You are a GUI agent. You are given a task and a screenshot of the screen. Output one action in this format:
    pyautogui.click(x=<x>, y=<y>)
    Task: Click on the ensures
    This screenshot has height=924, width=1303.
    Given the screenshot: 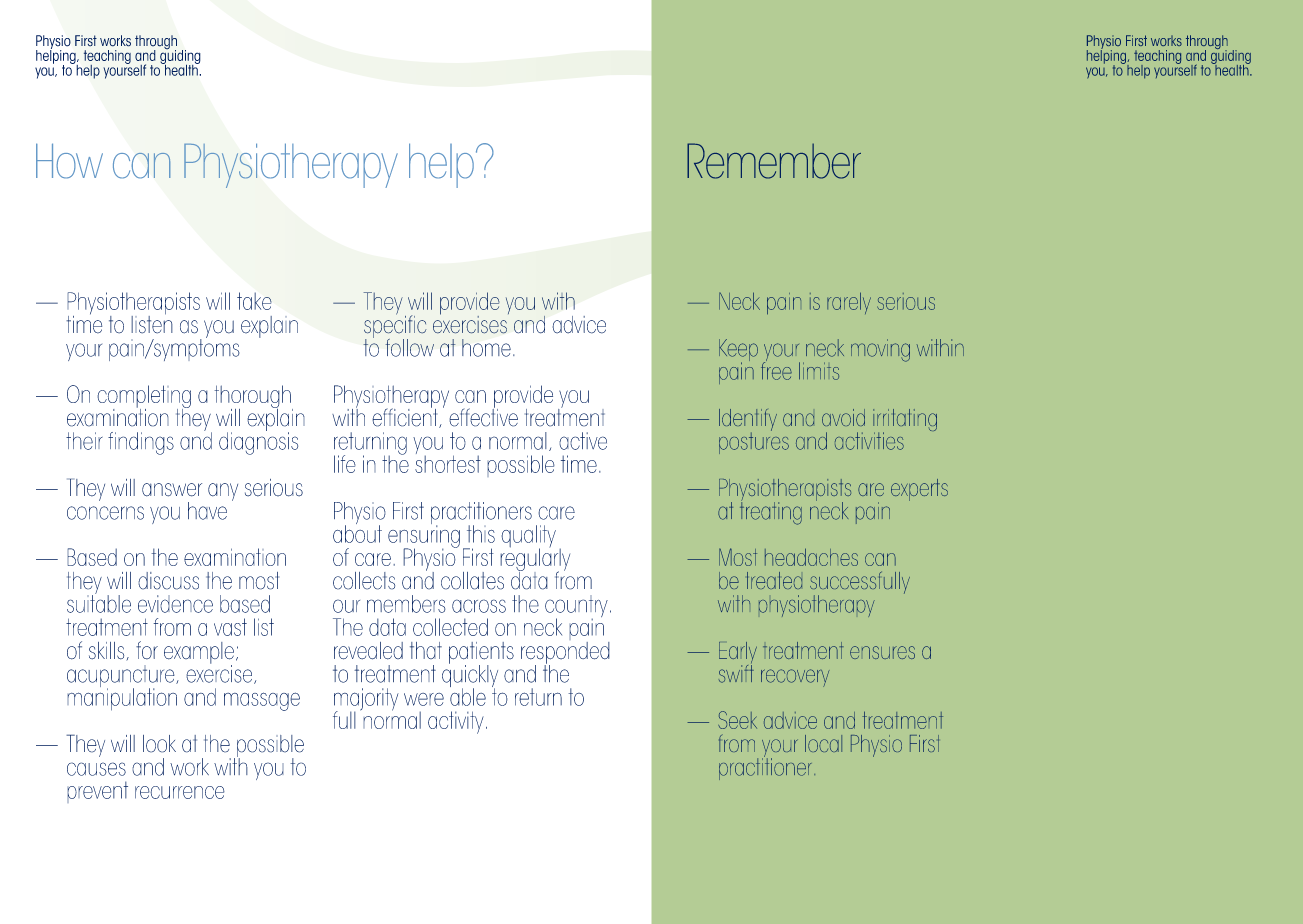 What is the action you would take?
    pyautogui.click(x=882, y=652)
